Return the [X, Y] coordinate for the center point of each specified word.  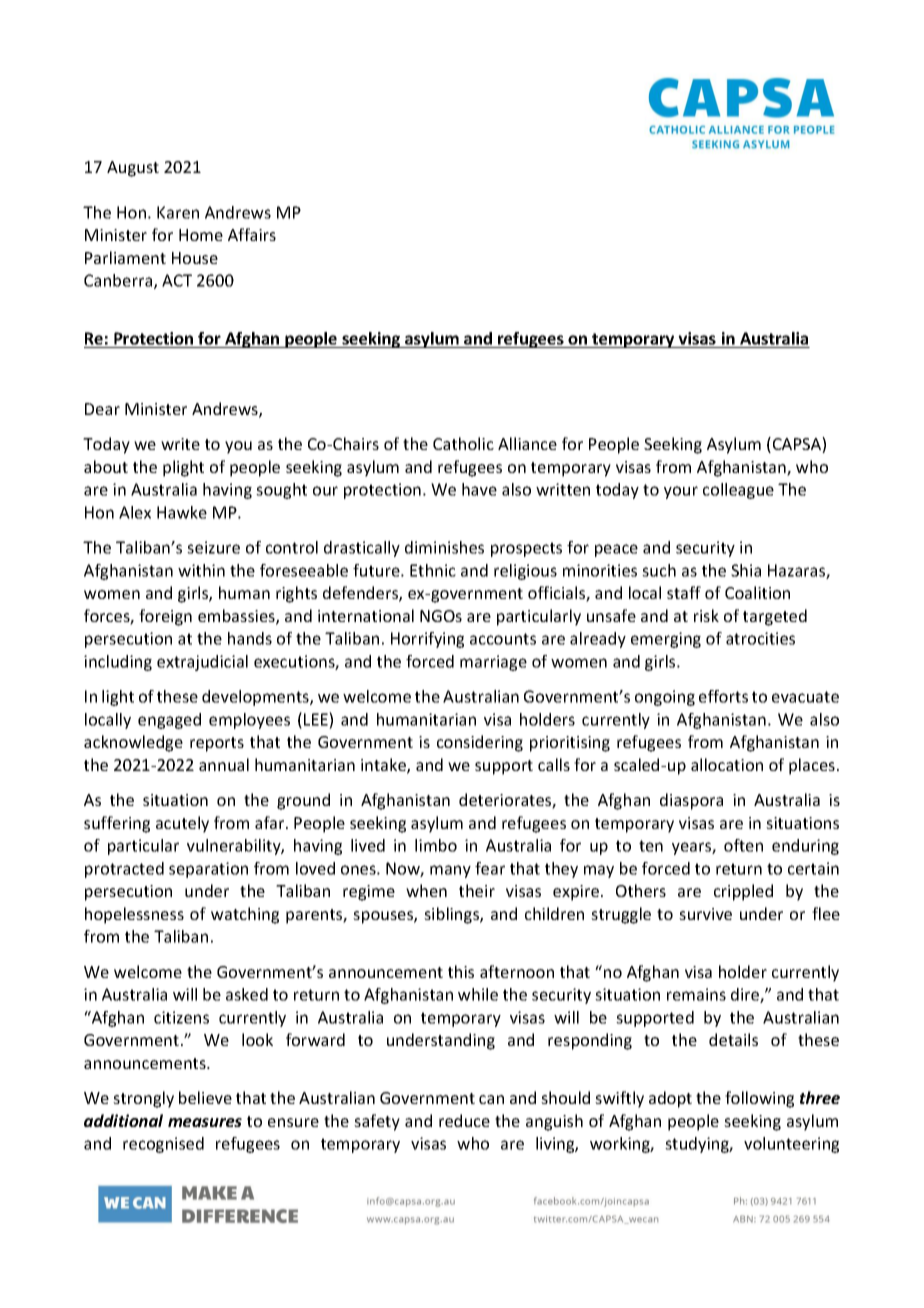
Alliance [527, 443]
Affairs [252, 234]
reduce [464, 1120]
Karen [178, 212]
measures [205, 1122]
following [759, 1099]
